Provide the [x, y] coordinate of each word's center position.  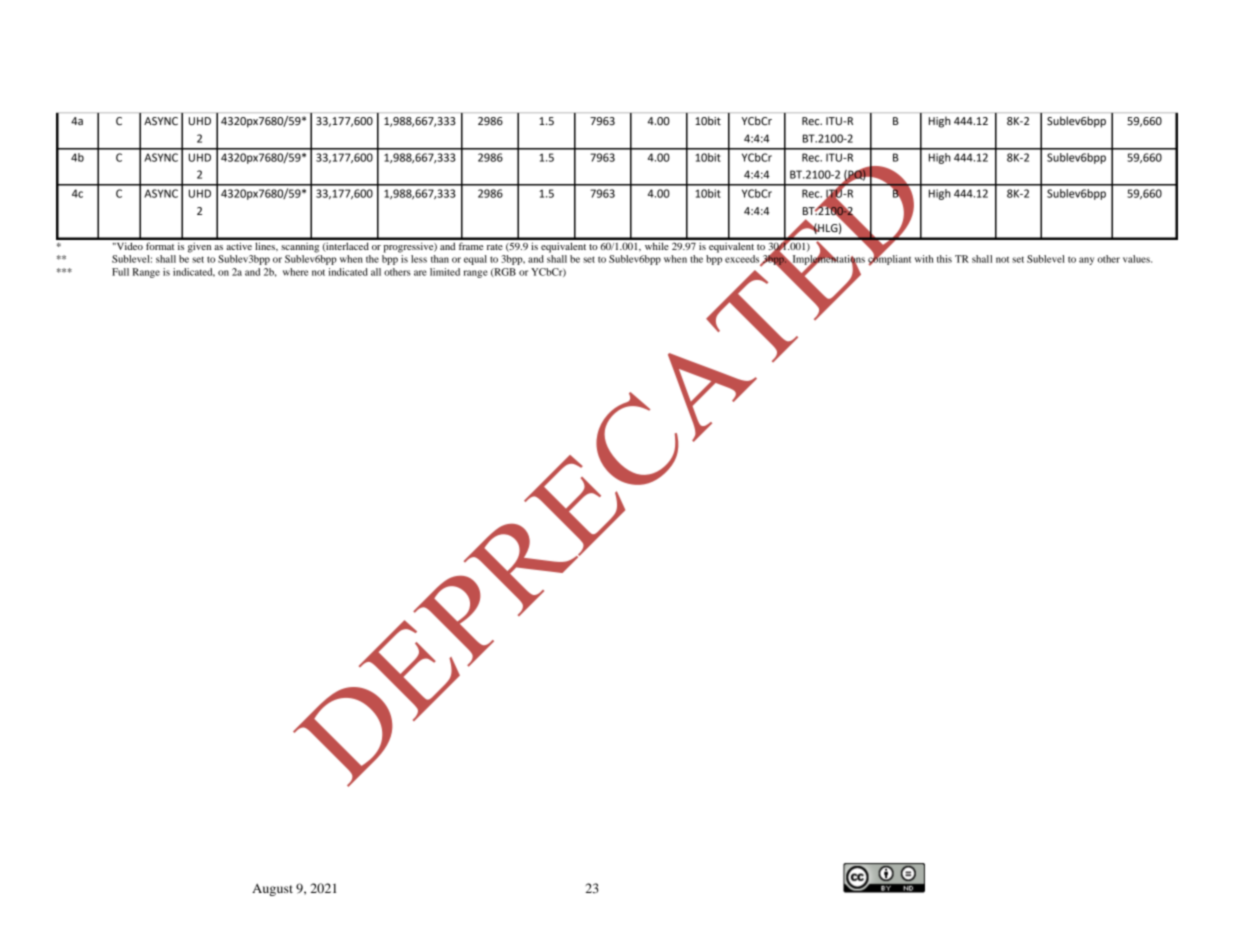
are [420, 273]
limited [445, 272]
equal [475, 260]
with [924, 259]
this [944, 259]
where [295, 272]
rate [495, 247]
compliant [889, 259]
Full [120, 272]
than [440, 259]
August [272, 890]
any [1086, 261]
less [419, 259]
